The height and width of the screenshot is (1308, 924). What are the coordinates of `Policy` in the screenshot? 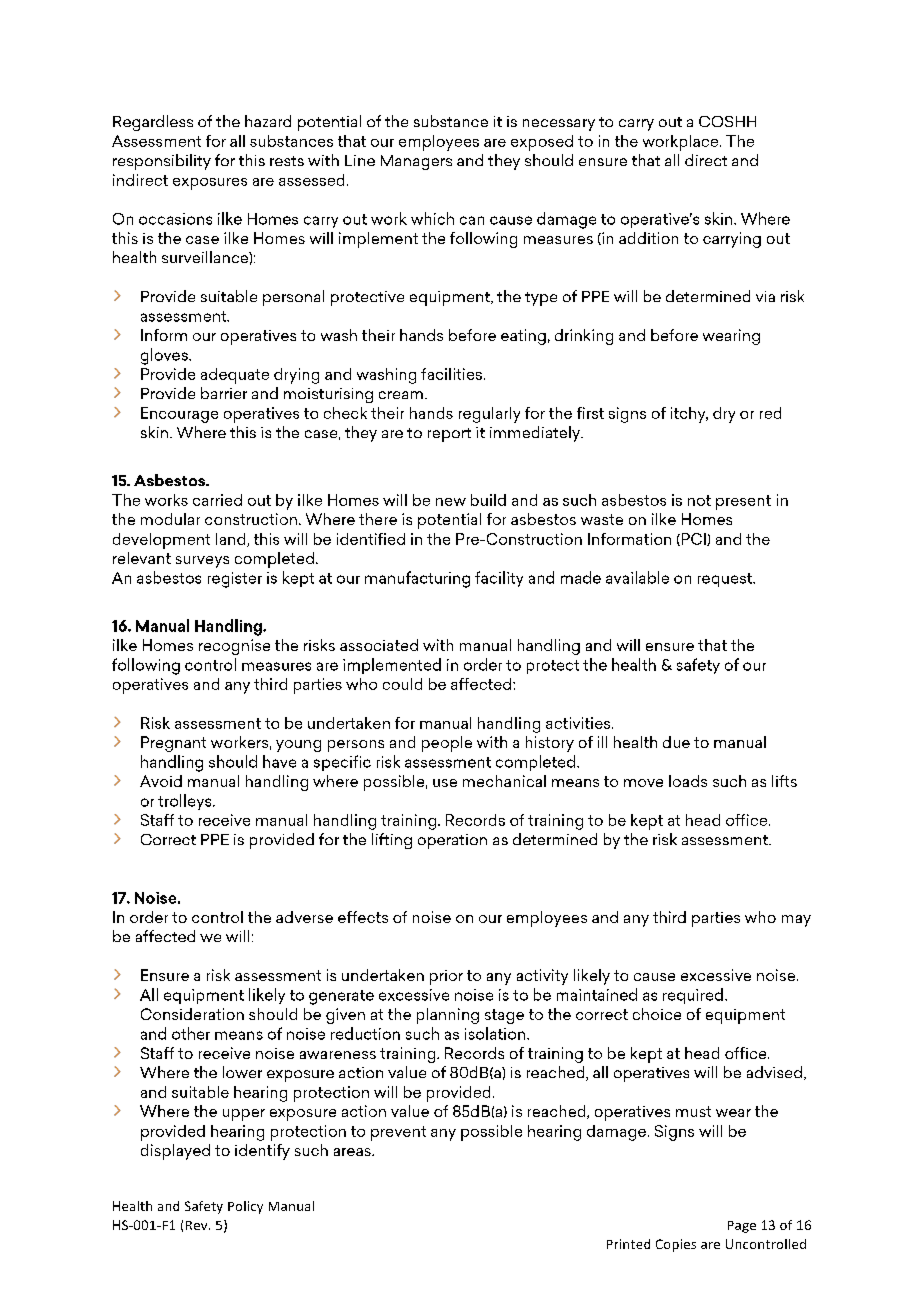 It's located at (245, 1207).
